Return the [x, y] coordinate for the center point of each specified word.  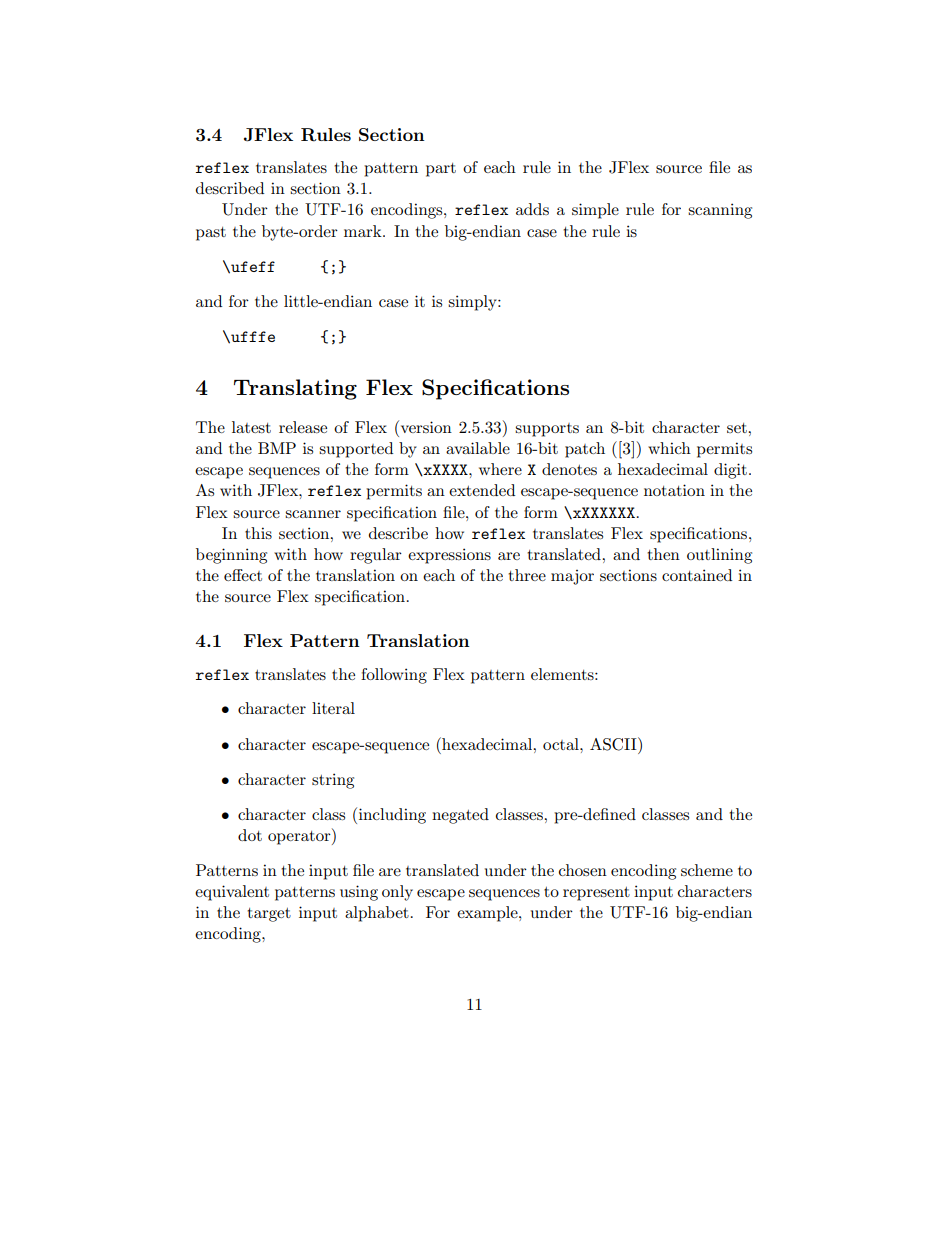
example [488, 914]
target [269, 915]
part [441, 170]
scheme [707, 870]
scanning [720, 211]
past [211, 234]
